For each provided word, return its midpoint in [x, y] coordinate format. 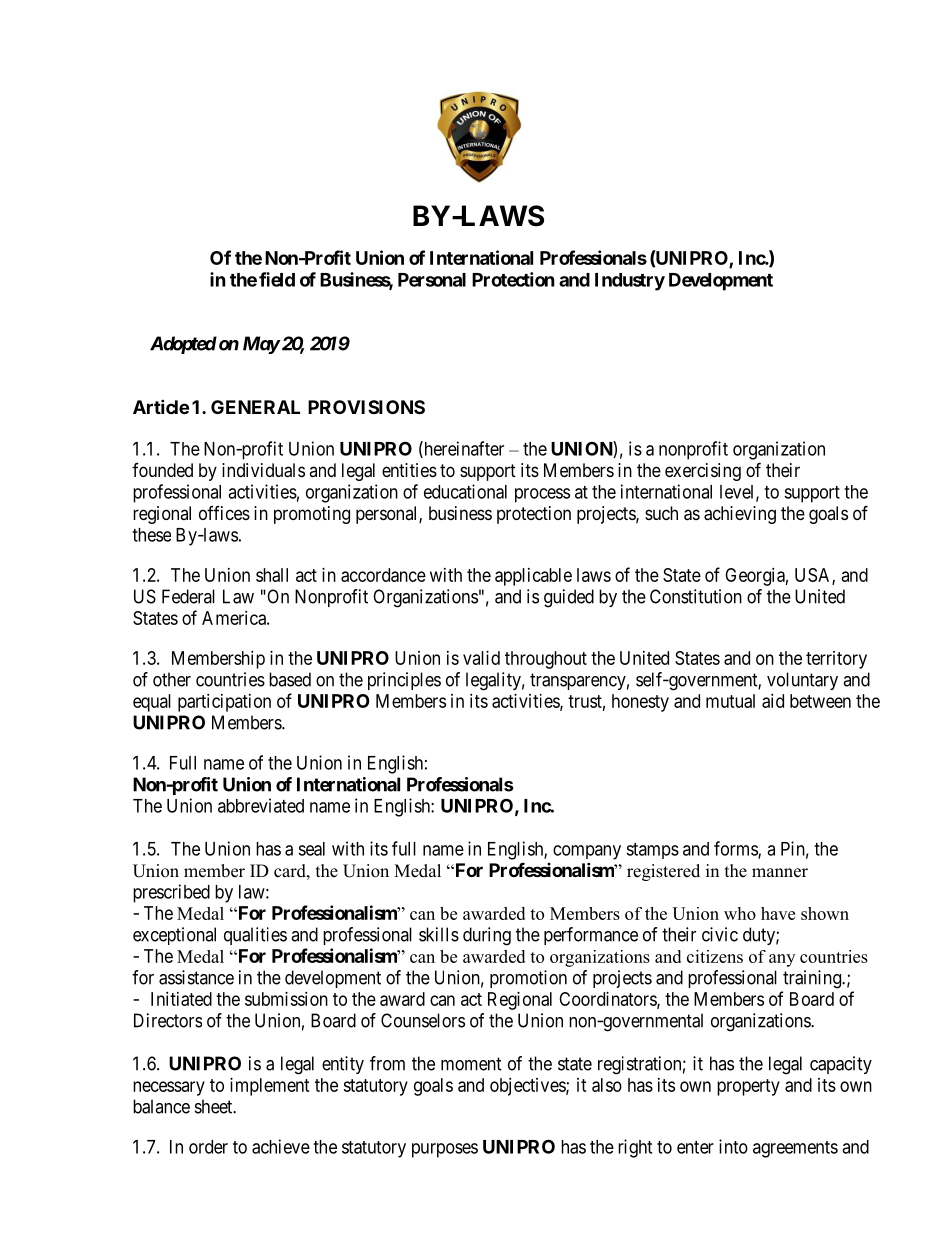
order [208, 1147]
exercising [703, 472]
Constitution [696, 596]
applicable [533, 577]
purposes [445, 1150]
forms [736, 849]
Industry [630, 282]
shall [272, 575]
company [587, 852]
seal [311, 849]
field [277, 279]
